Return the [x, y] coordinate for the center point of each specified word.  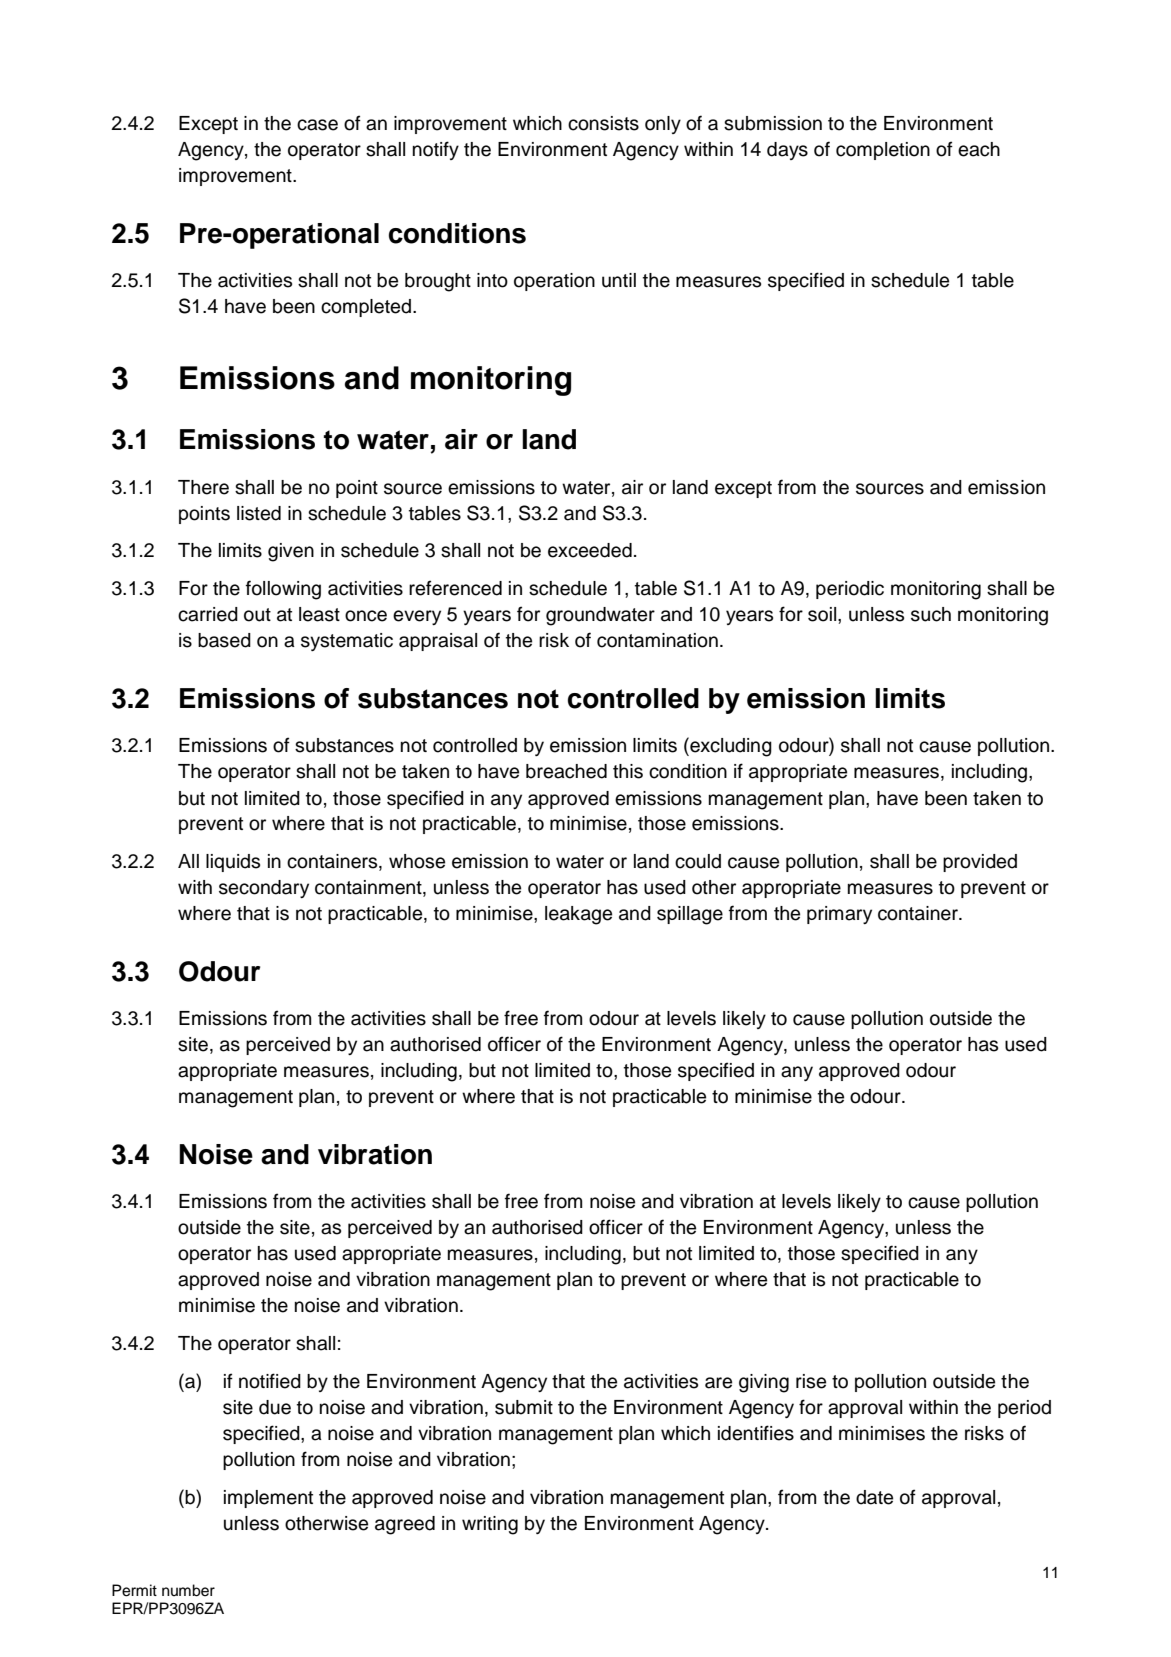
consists [603, 123]
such [931, 614]
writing [490, 1525]
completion [883, 151]
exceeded [590, 550]
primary [839, 915]
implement [268, 1499]
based [224, 640]
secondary [264, 889]
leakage [578, 915]
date [874, 1497]
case [317, 125]
